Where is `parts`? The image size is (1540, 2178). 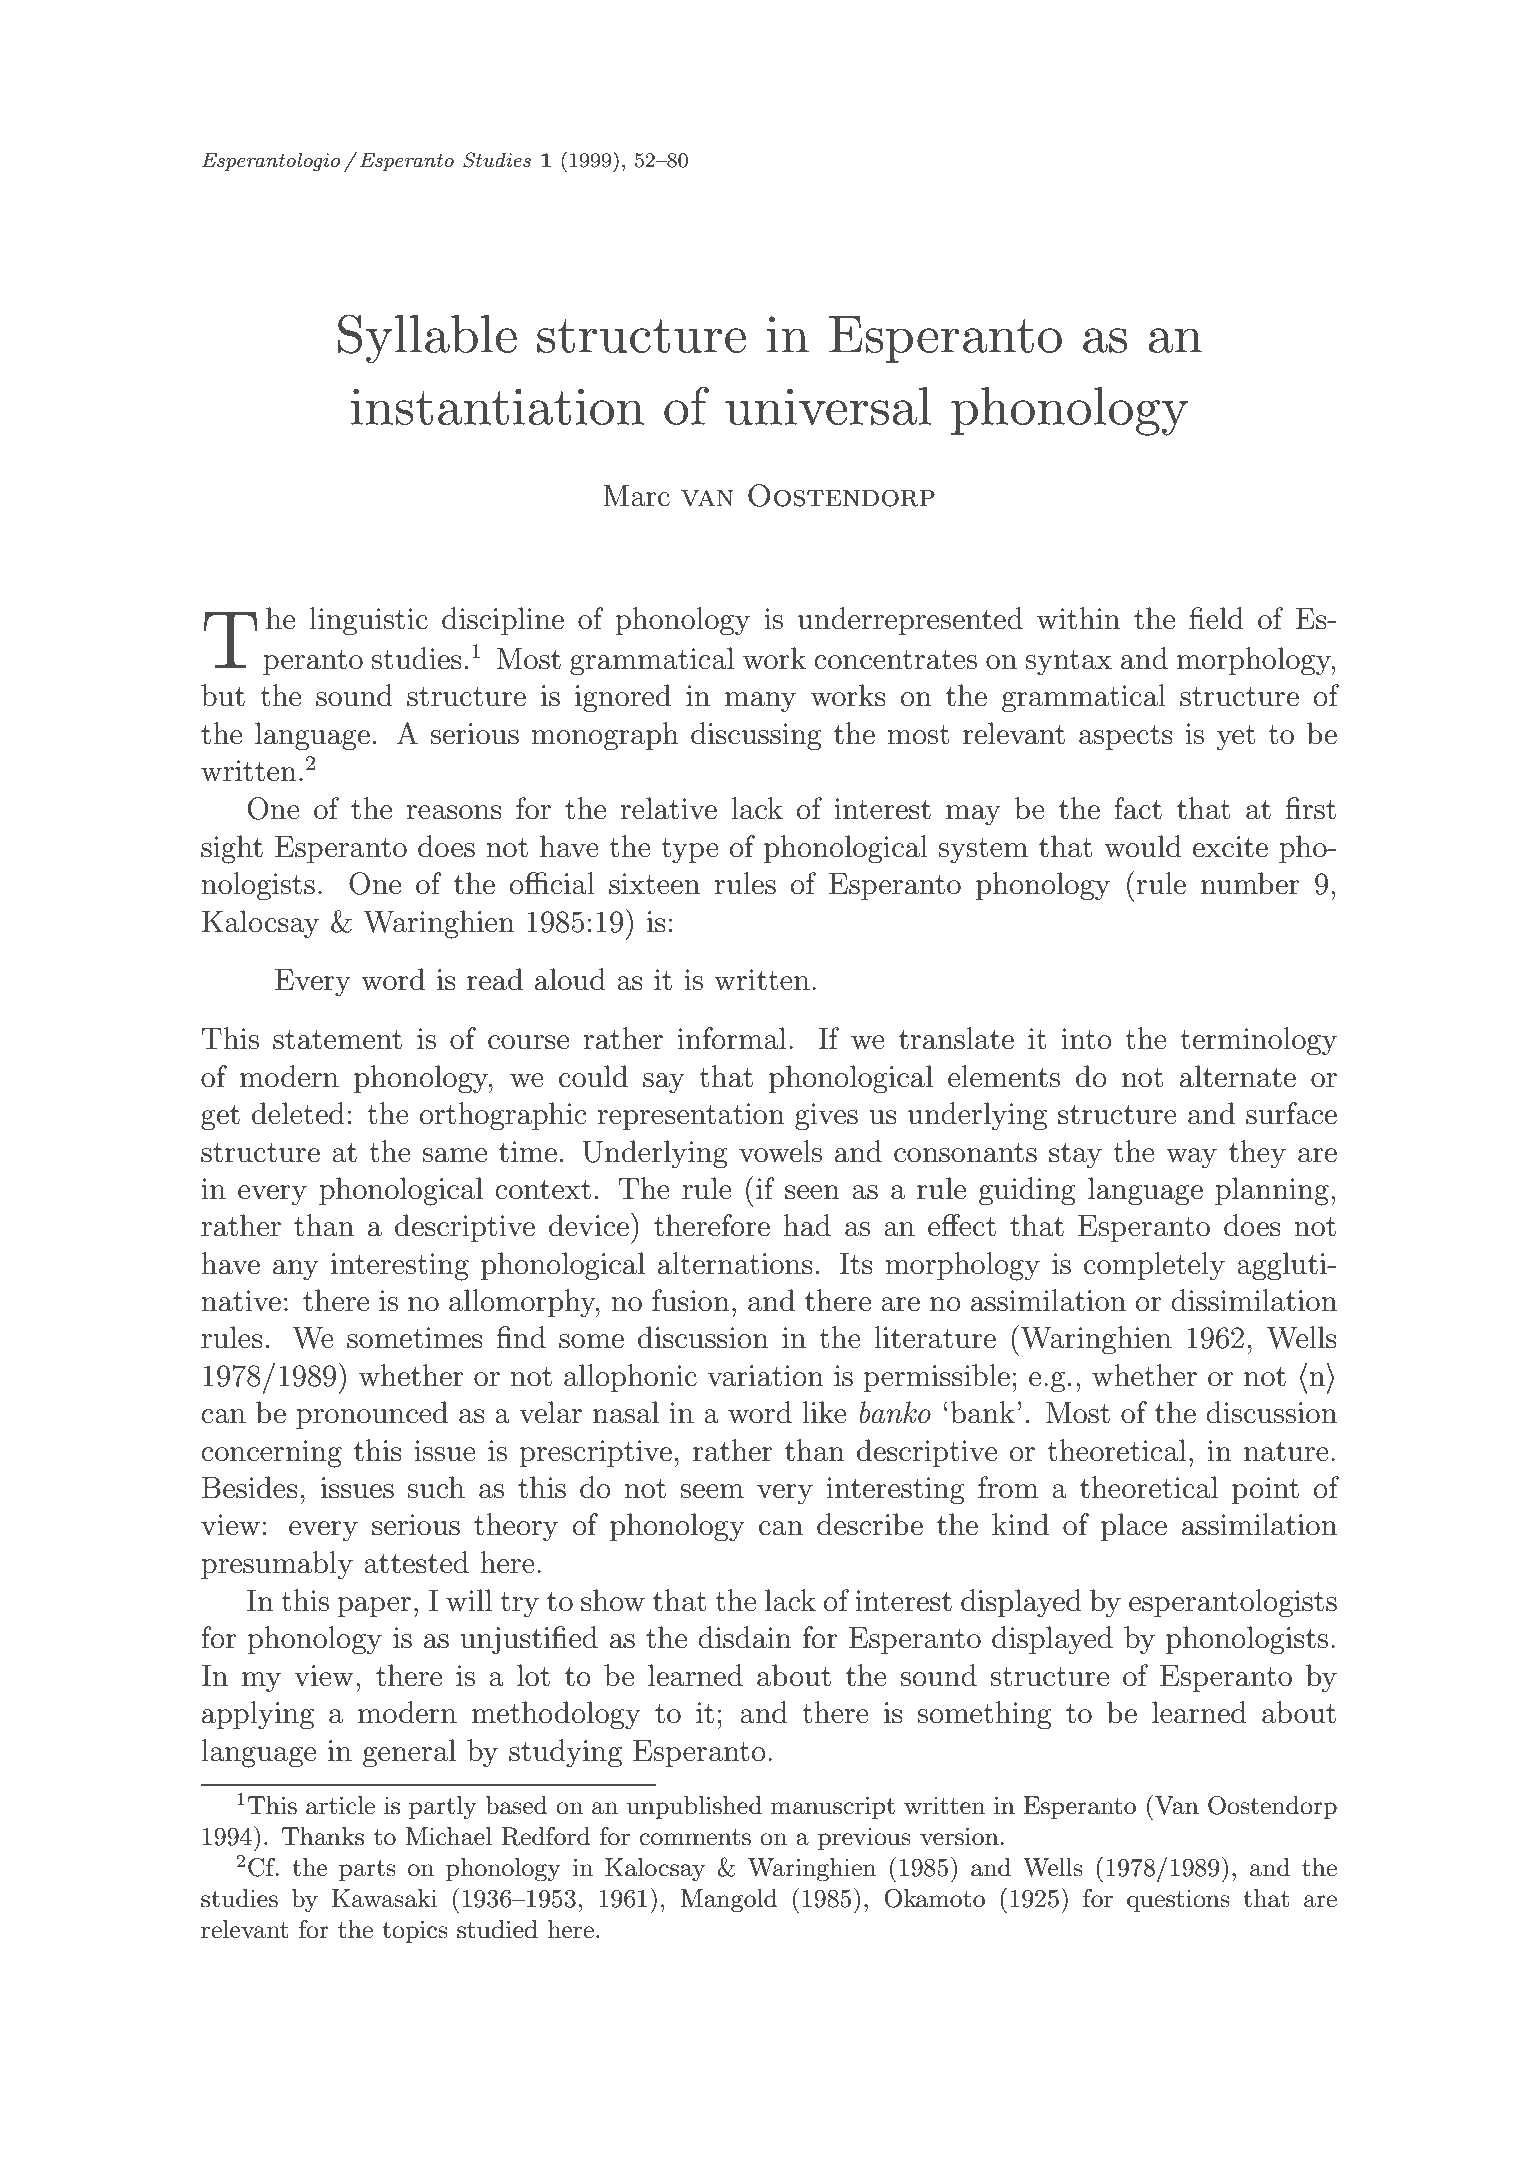 parts is located at coordinates (367, 1870).
